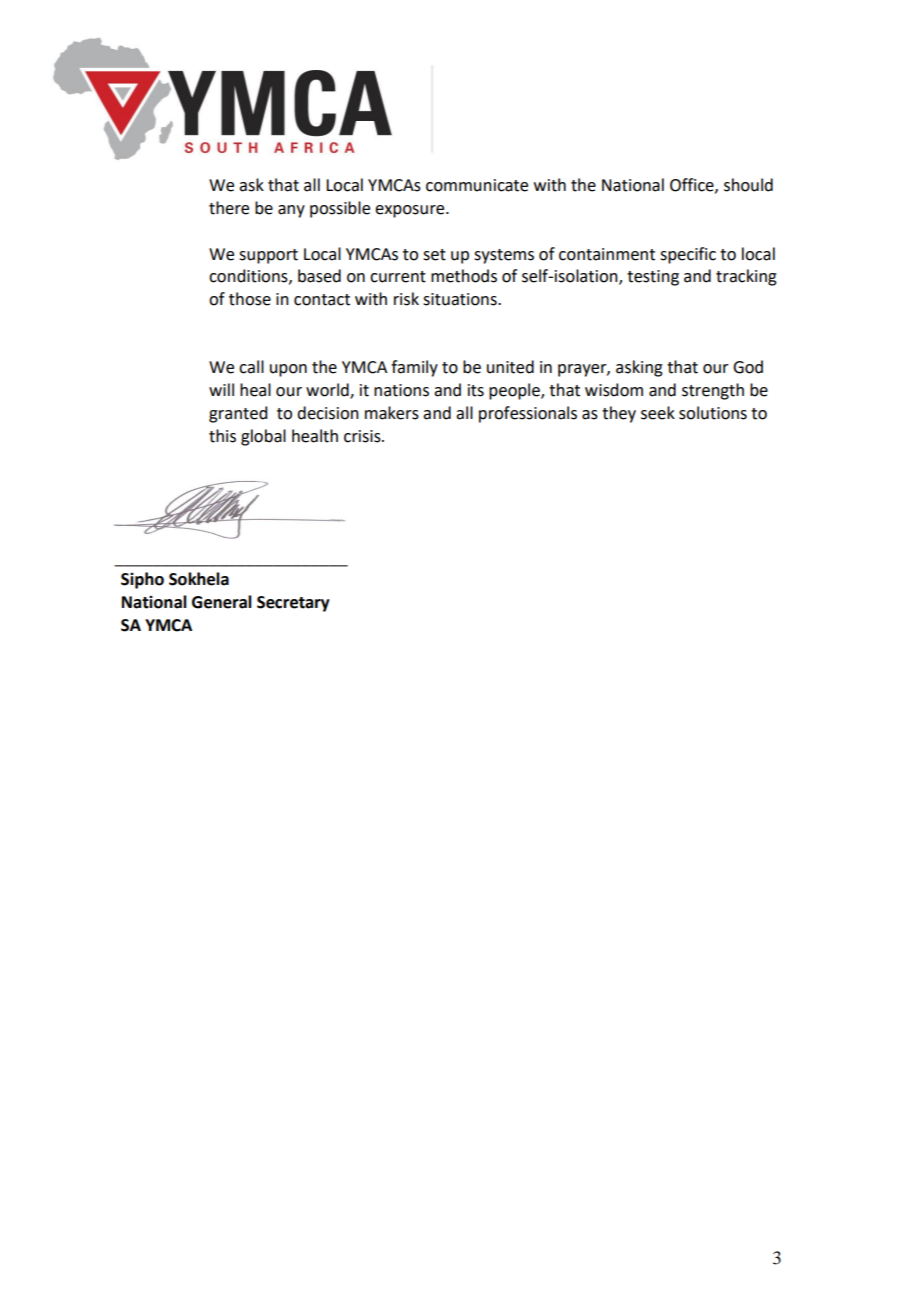  What do you see at coordinates (658, 413) in the image?
I see `seek` at bounding box center [658, 413].
